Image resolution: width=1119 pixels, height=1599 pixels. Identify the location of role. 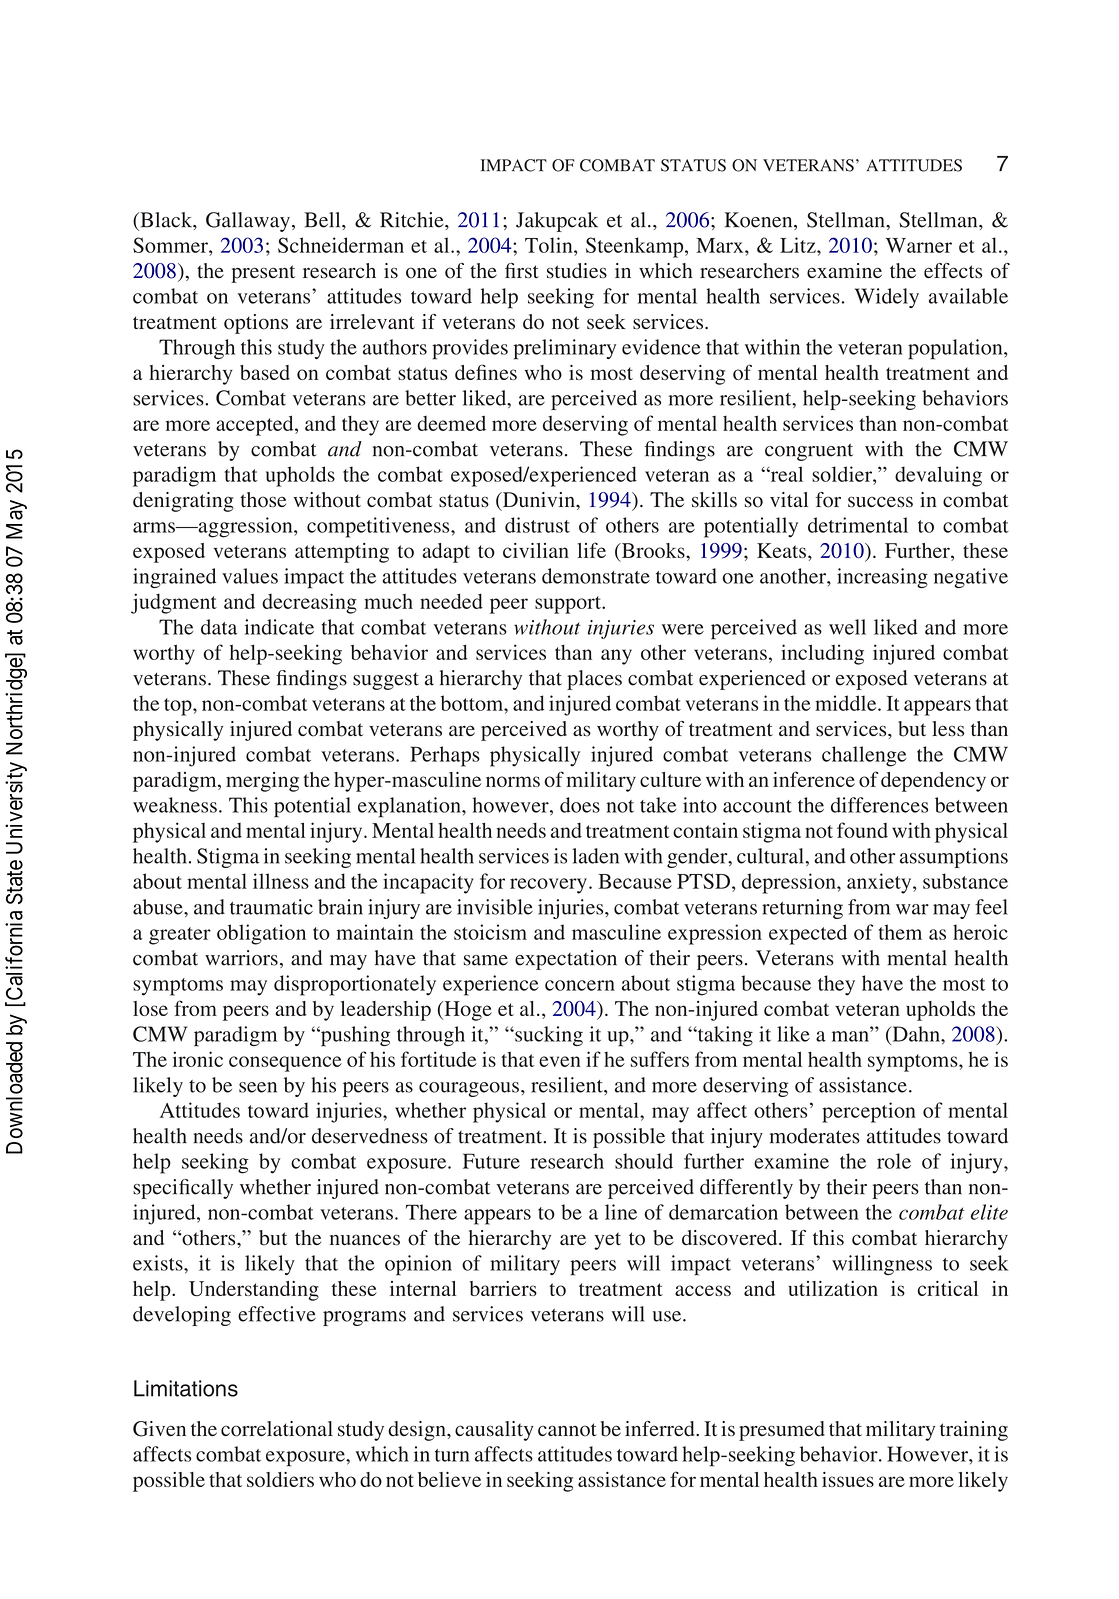
(894, 1161).
